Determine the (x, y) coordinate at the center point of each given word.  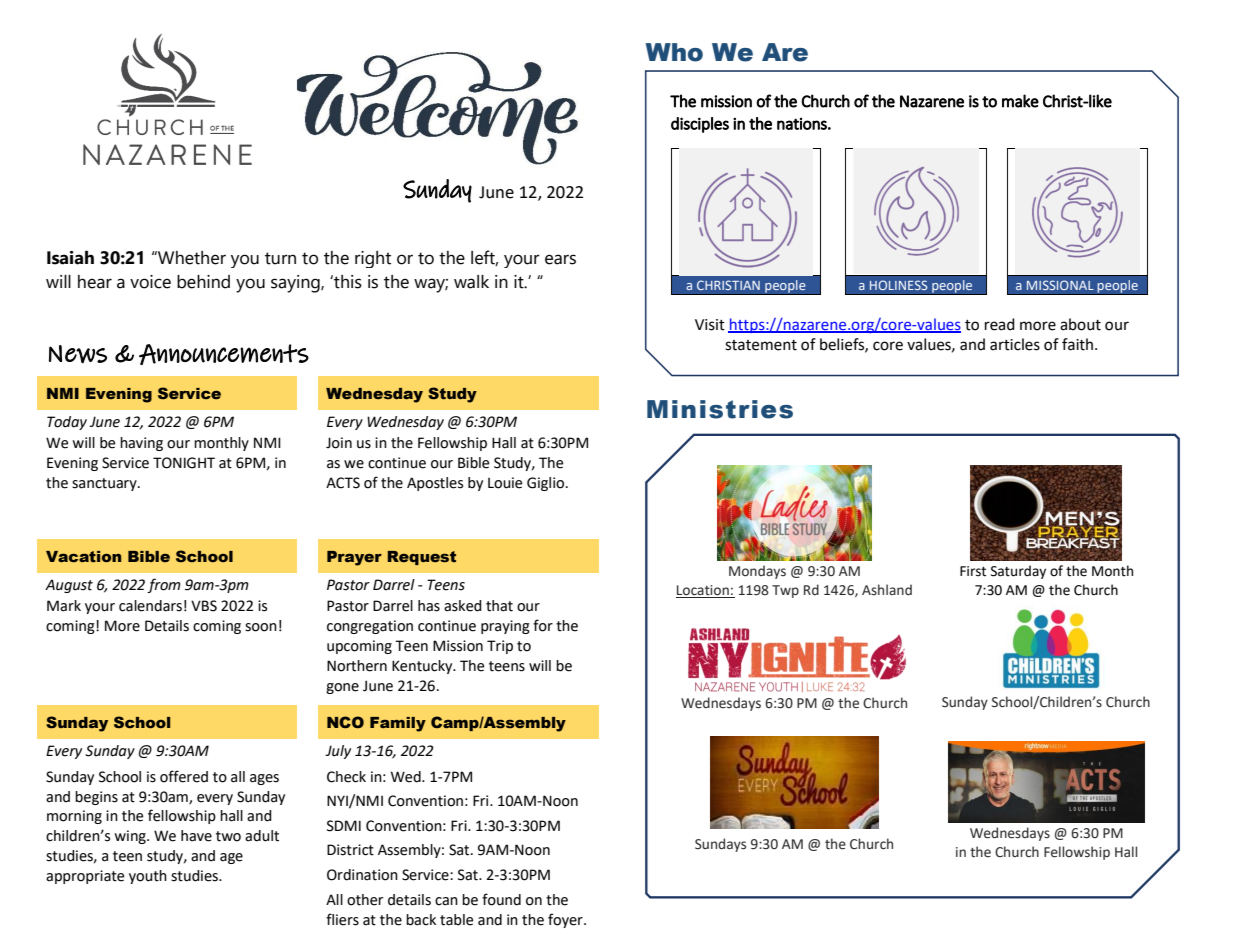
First (973, 571)
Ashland (887, 590)
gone (342, 688)
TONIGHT (184, 463)
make (1020, 101)
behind (203, 282)
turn (280, 258)
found (501, 899)
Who (674, 52)
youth (148, 877)
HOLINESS (899, 285)
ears (560, 259)
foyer (566, 920)
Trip (500, 647)
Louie (505, 483)
